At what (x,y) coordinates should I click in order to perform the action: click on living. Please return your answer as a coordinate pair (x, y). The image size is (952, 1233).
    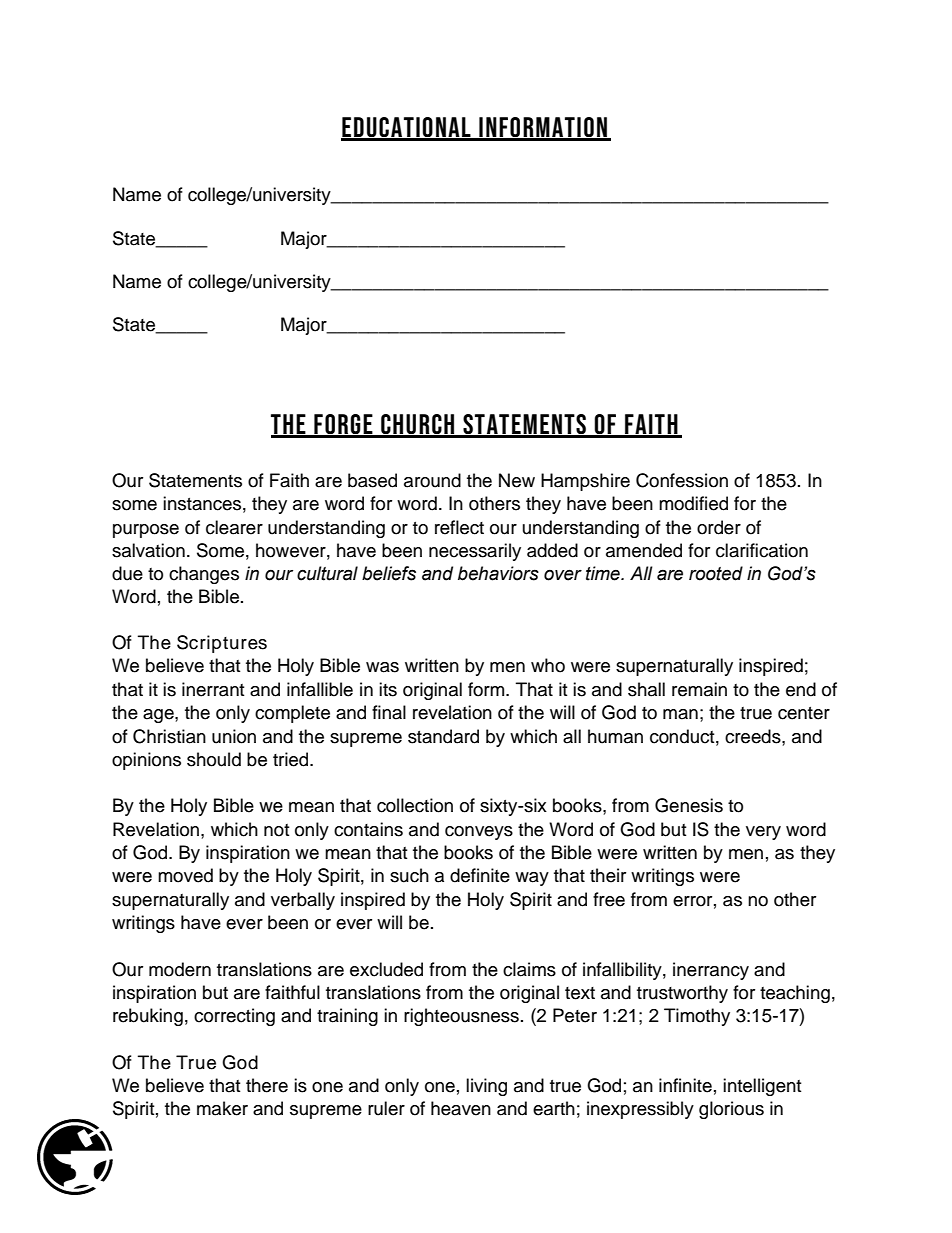
    Looking at the image, I should click on (486, 1087).
